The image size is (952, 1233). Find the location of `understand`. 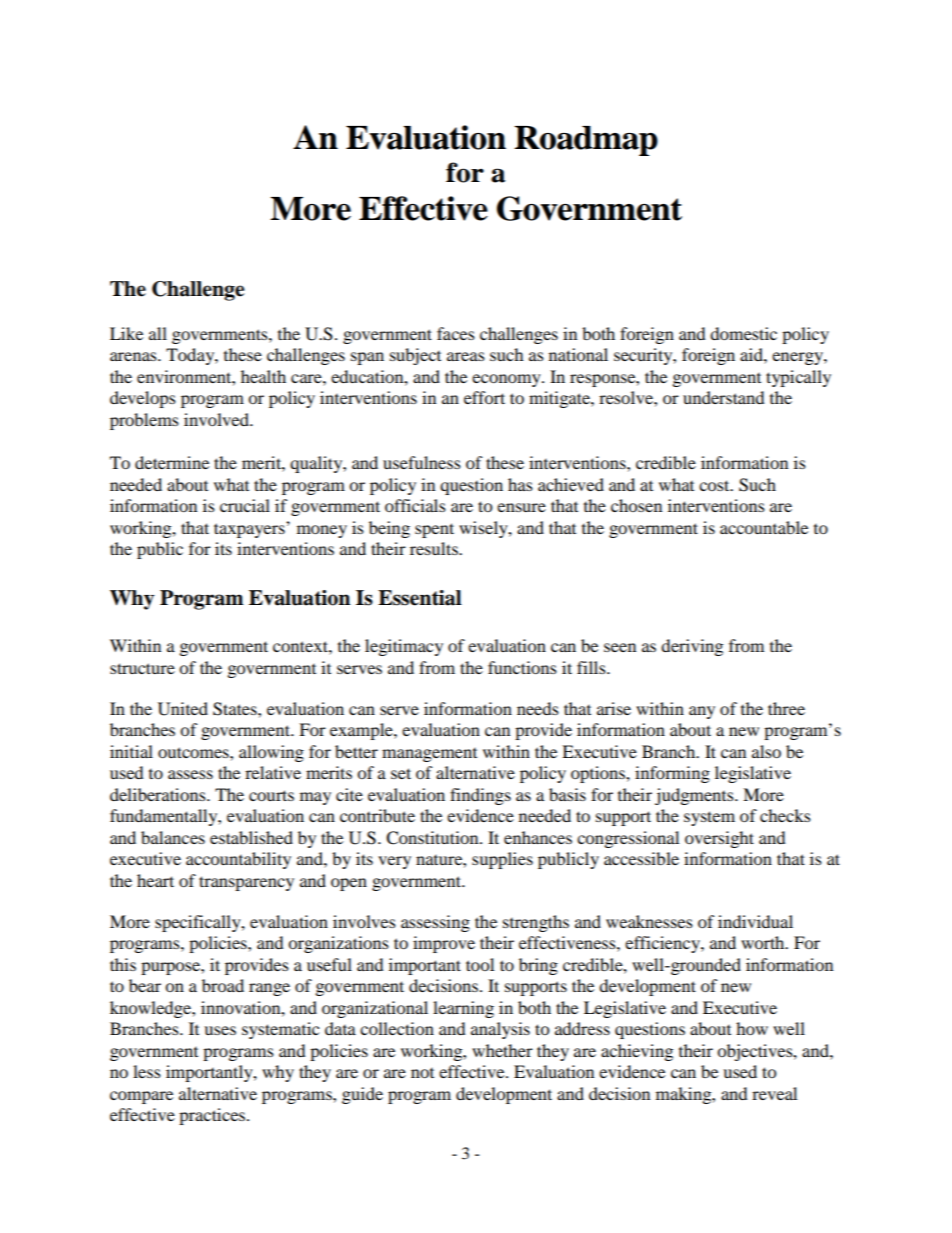

understand is located at coordinates (724, 397).
